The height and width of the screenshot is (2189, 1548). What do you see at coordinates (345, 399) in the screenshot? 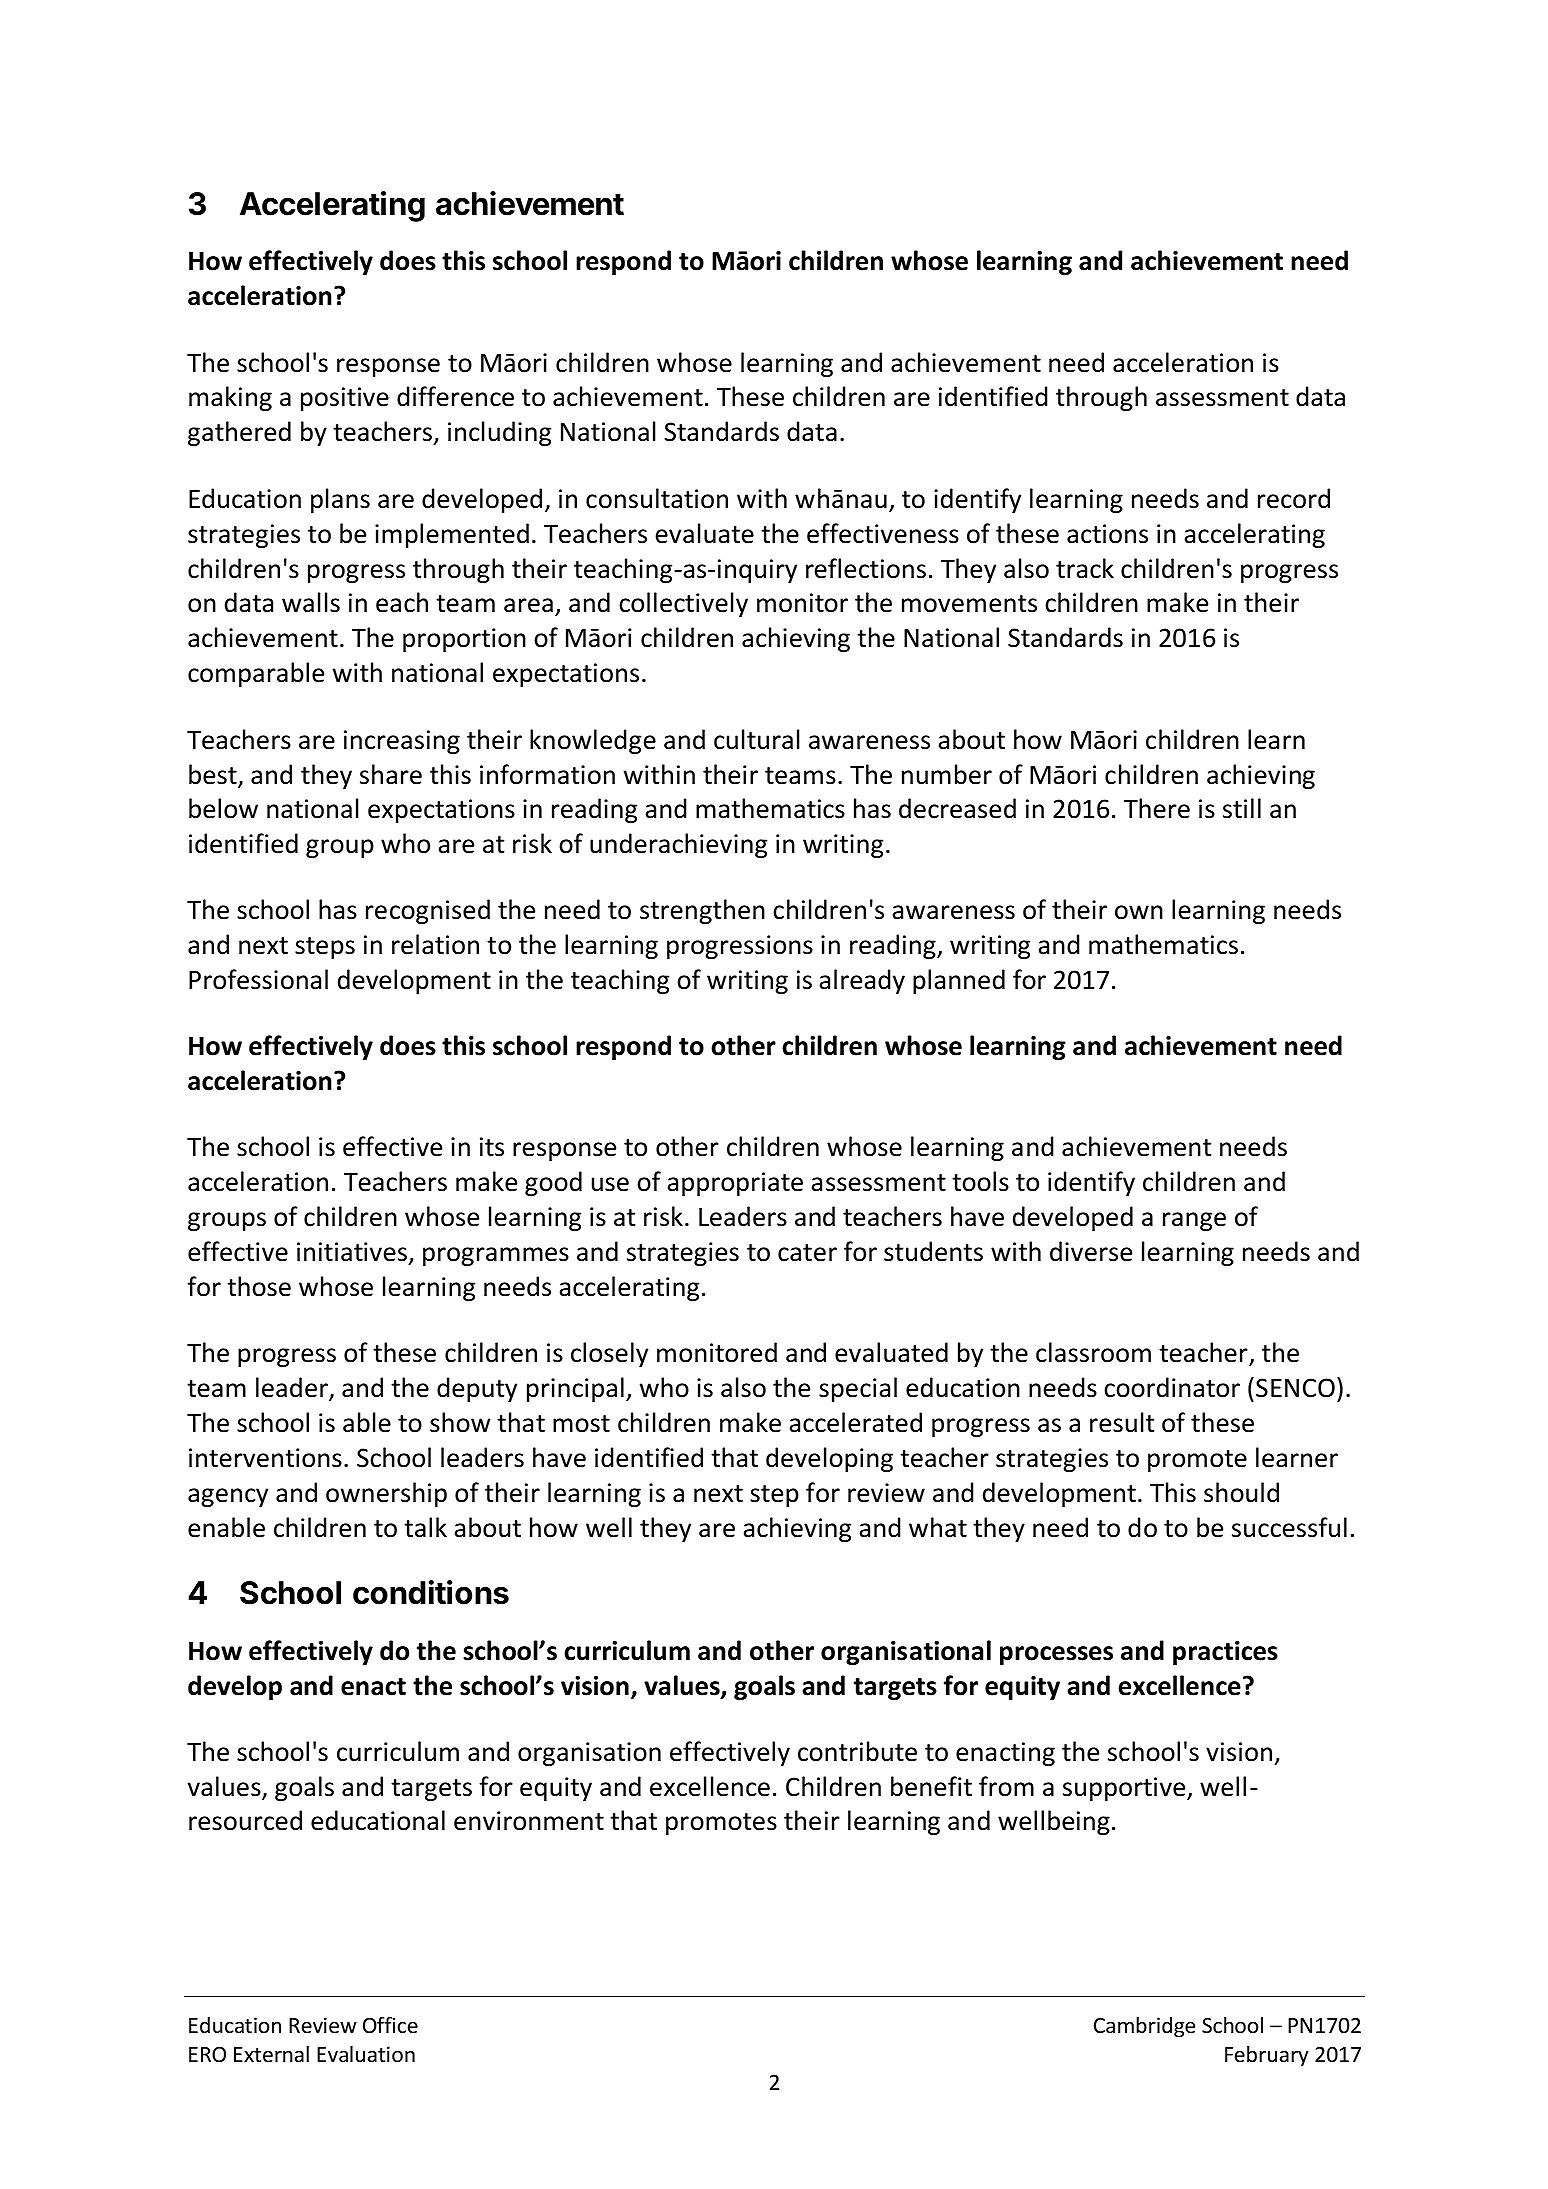
I see `positive` at bounding box center [345, 399].
